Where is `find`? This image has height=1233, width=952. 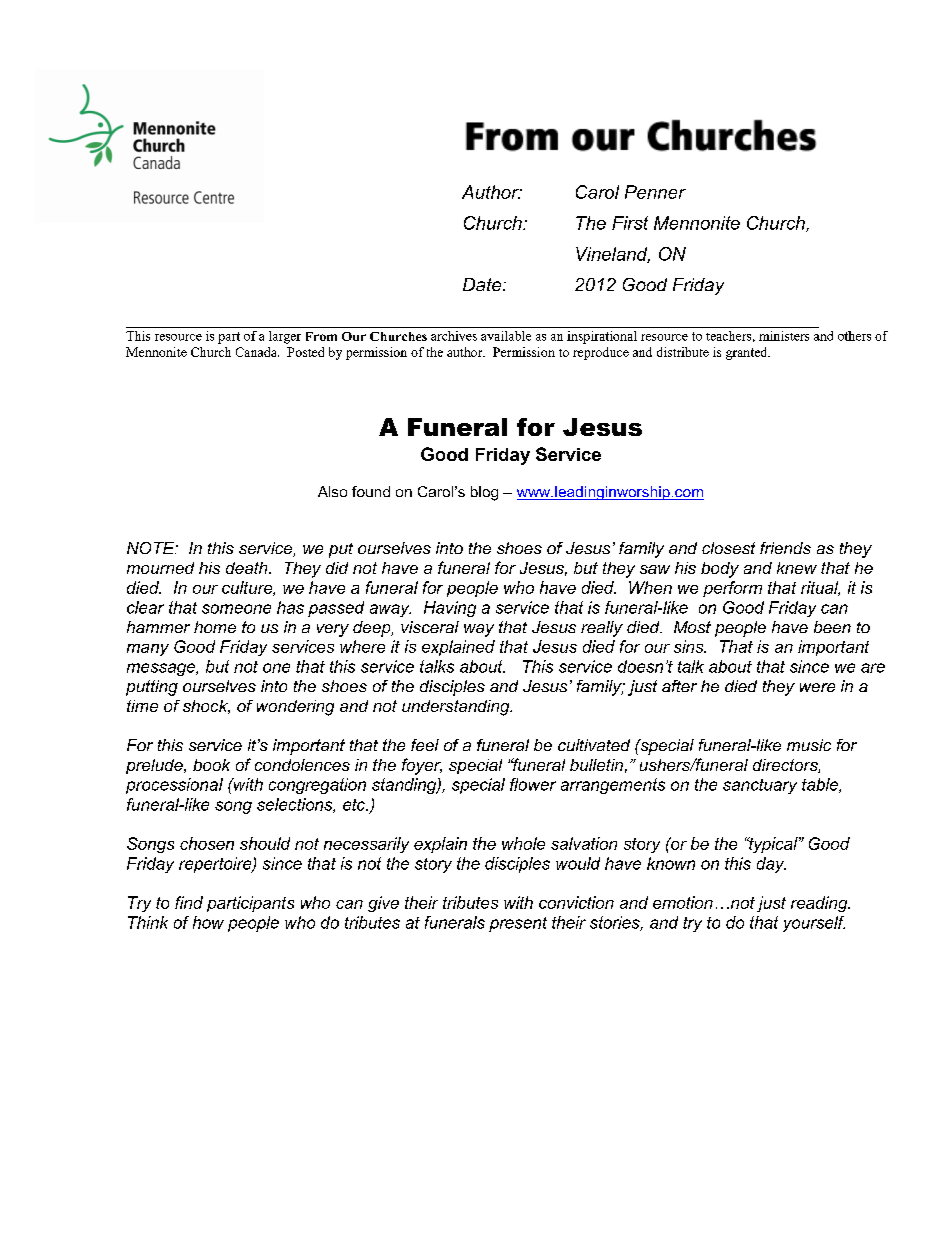
find is located at coordinates (189, 902).
